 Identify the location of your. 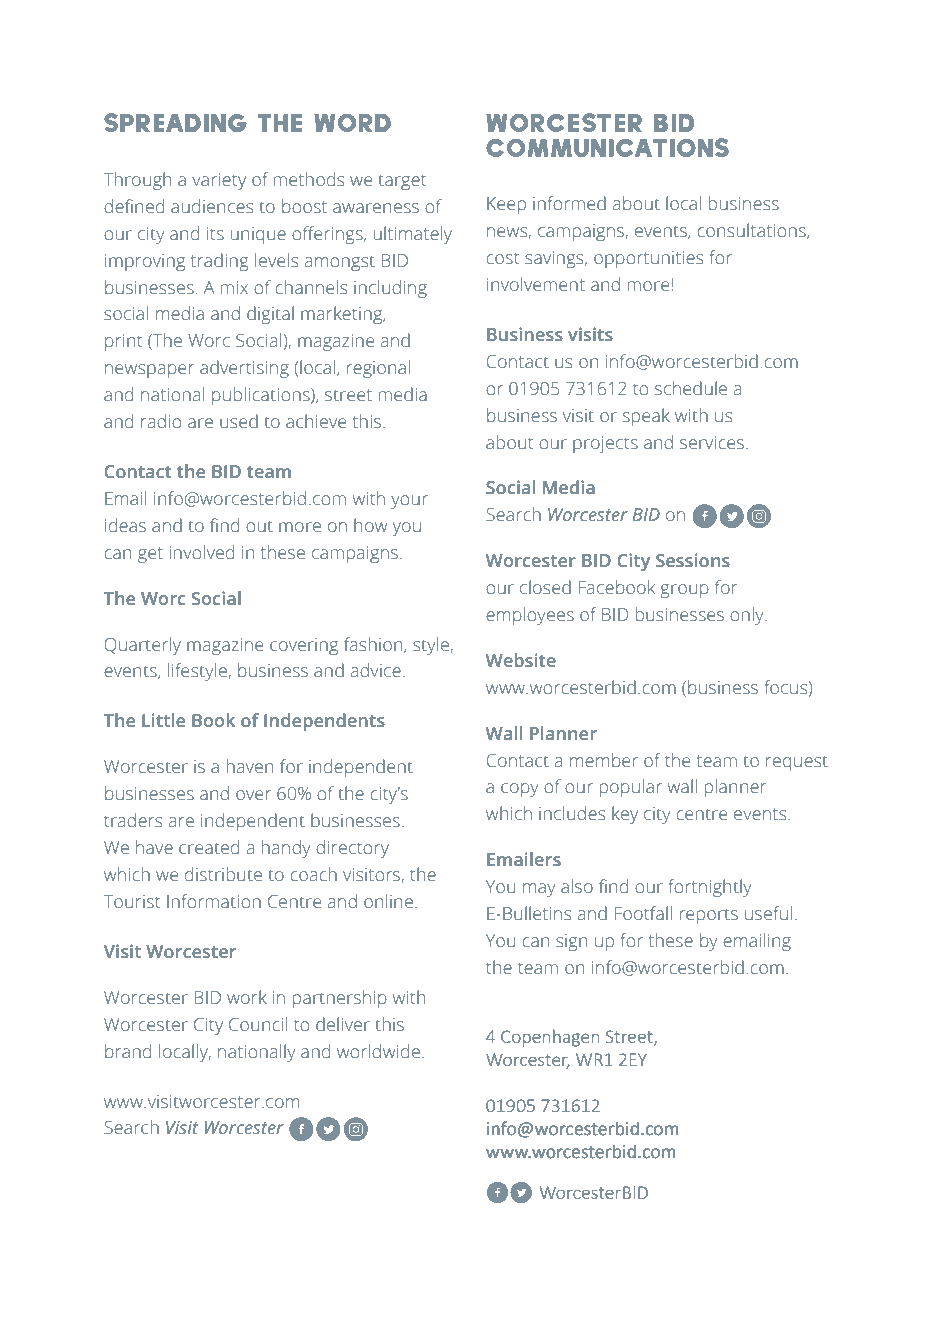
(409, 502).
